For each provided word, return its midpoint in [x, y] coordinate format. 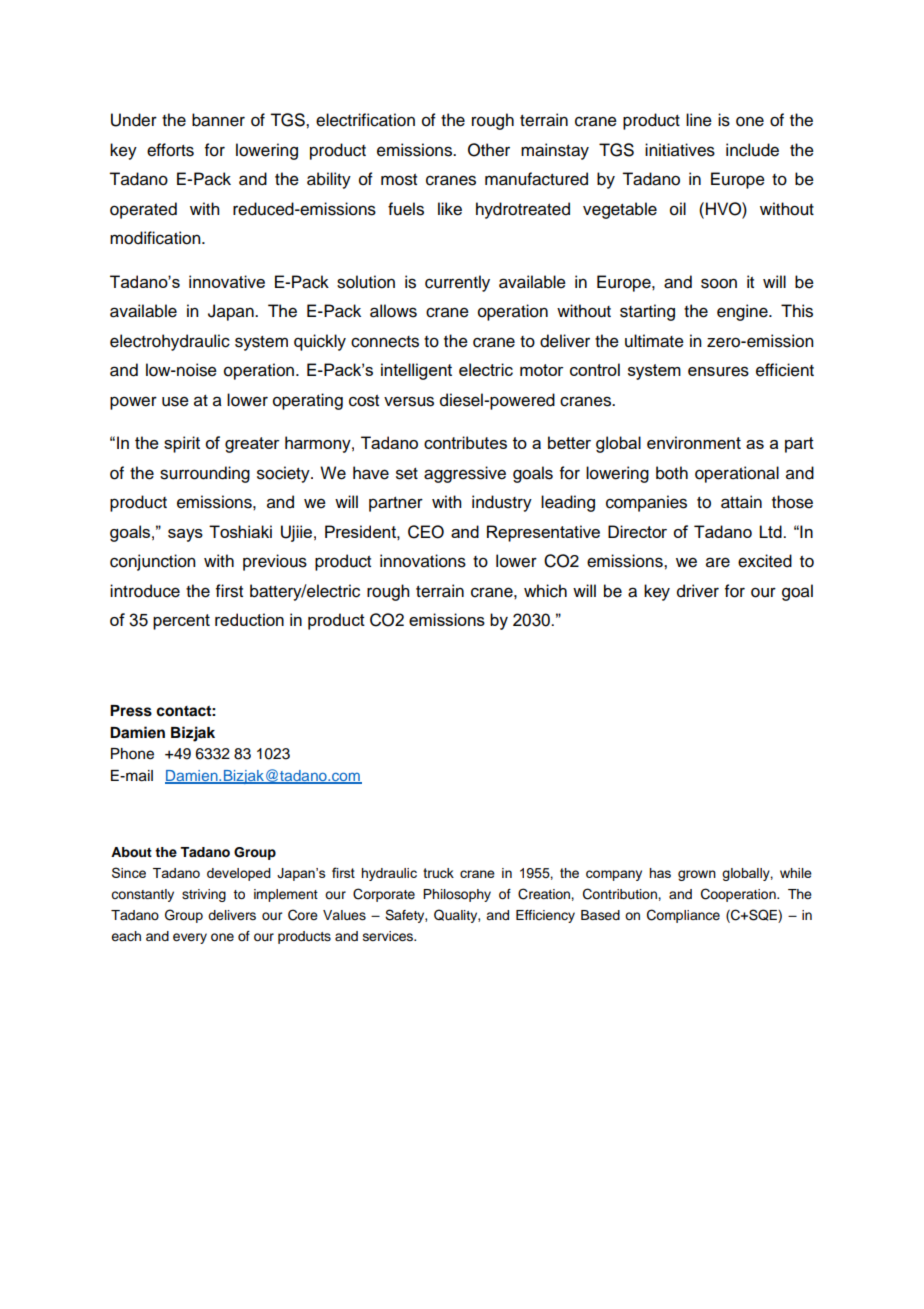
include [752, 150]
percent [181, 622]
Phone [132, 754]
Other [489, 150]
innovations [423, 561]
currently [457, 283]
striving [204, 895]
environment [694, 442]
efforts [170, 150]
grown [697, 875]
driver [698, 591]
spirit [182, 444]
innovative [227, 281]
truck [438, 873]
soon [719, 283]
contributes [465, 442]
